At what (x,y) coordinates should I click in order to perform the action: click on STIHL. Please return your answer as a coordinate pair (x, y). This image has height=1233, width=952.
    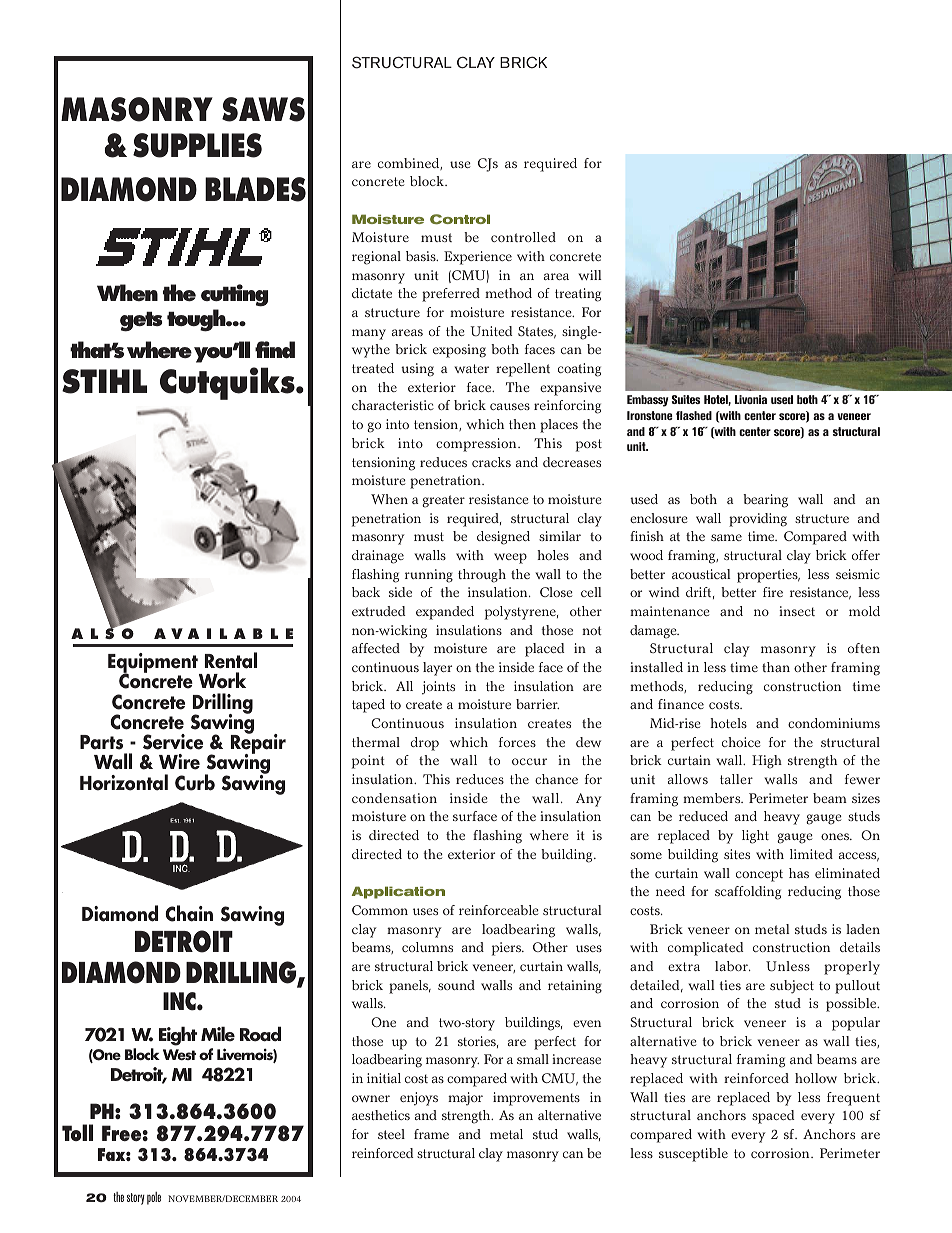
    Looking at the image, I should click on (104, 381).
